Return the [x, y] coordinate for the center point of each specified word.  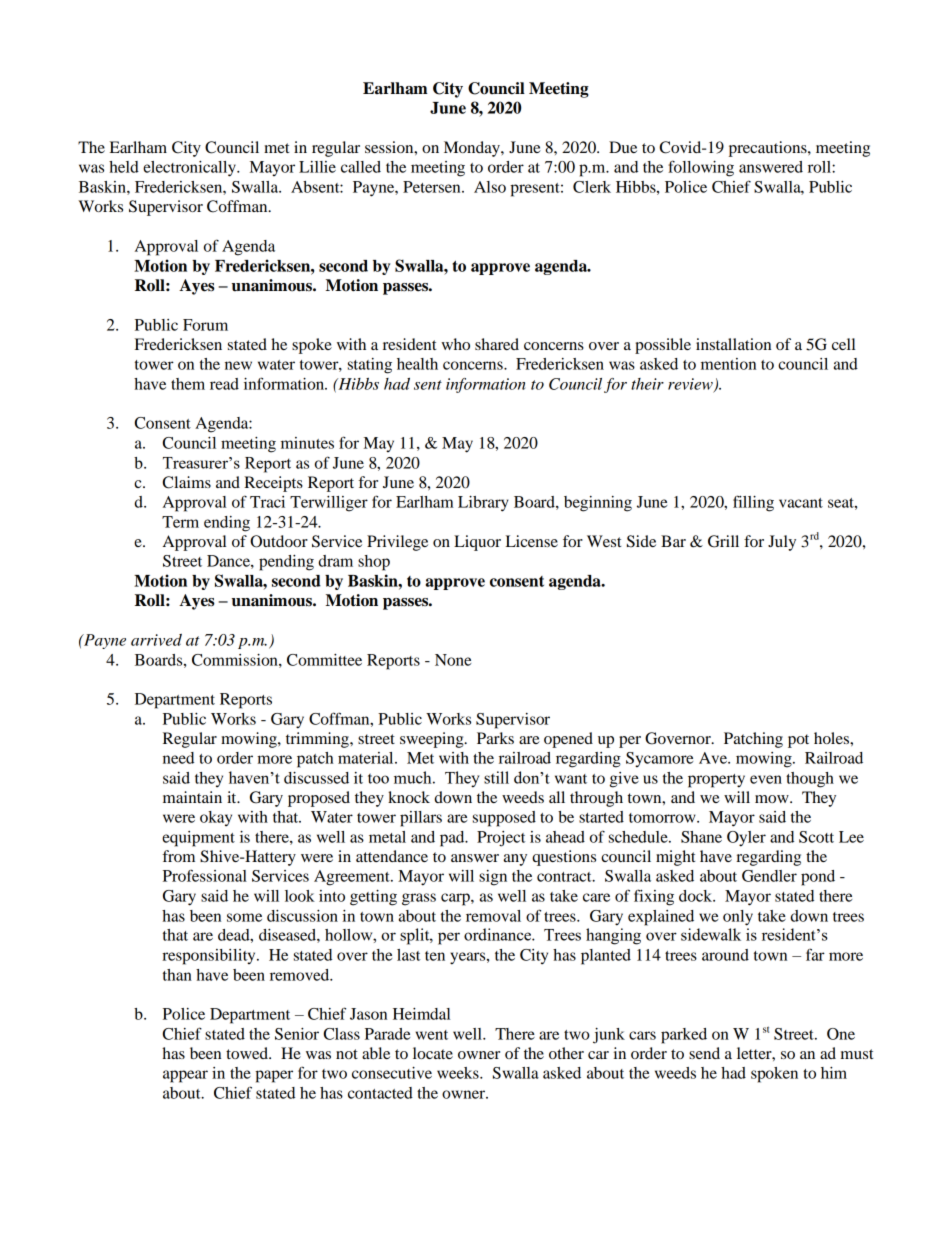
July [782, 543]
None [453, 660]
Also [490, 187]
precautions [769, 149]
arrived [156, 640]
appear [185, 1076]
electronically [190, 169]
